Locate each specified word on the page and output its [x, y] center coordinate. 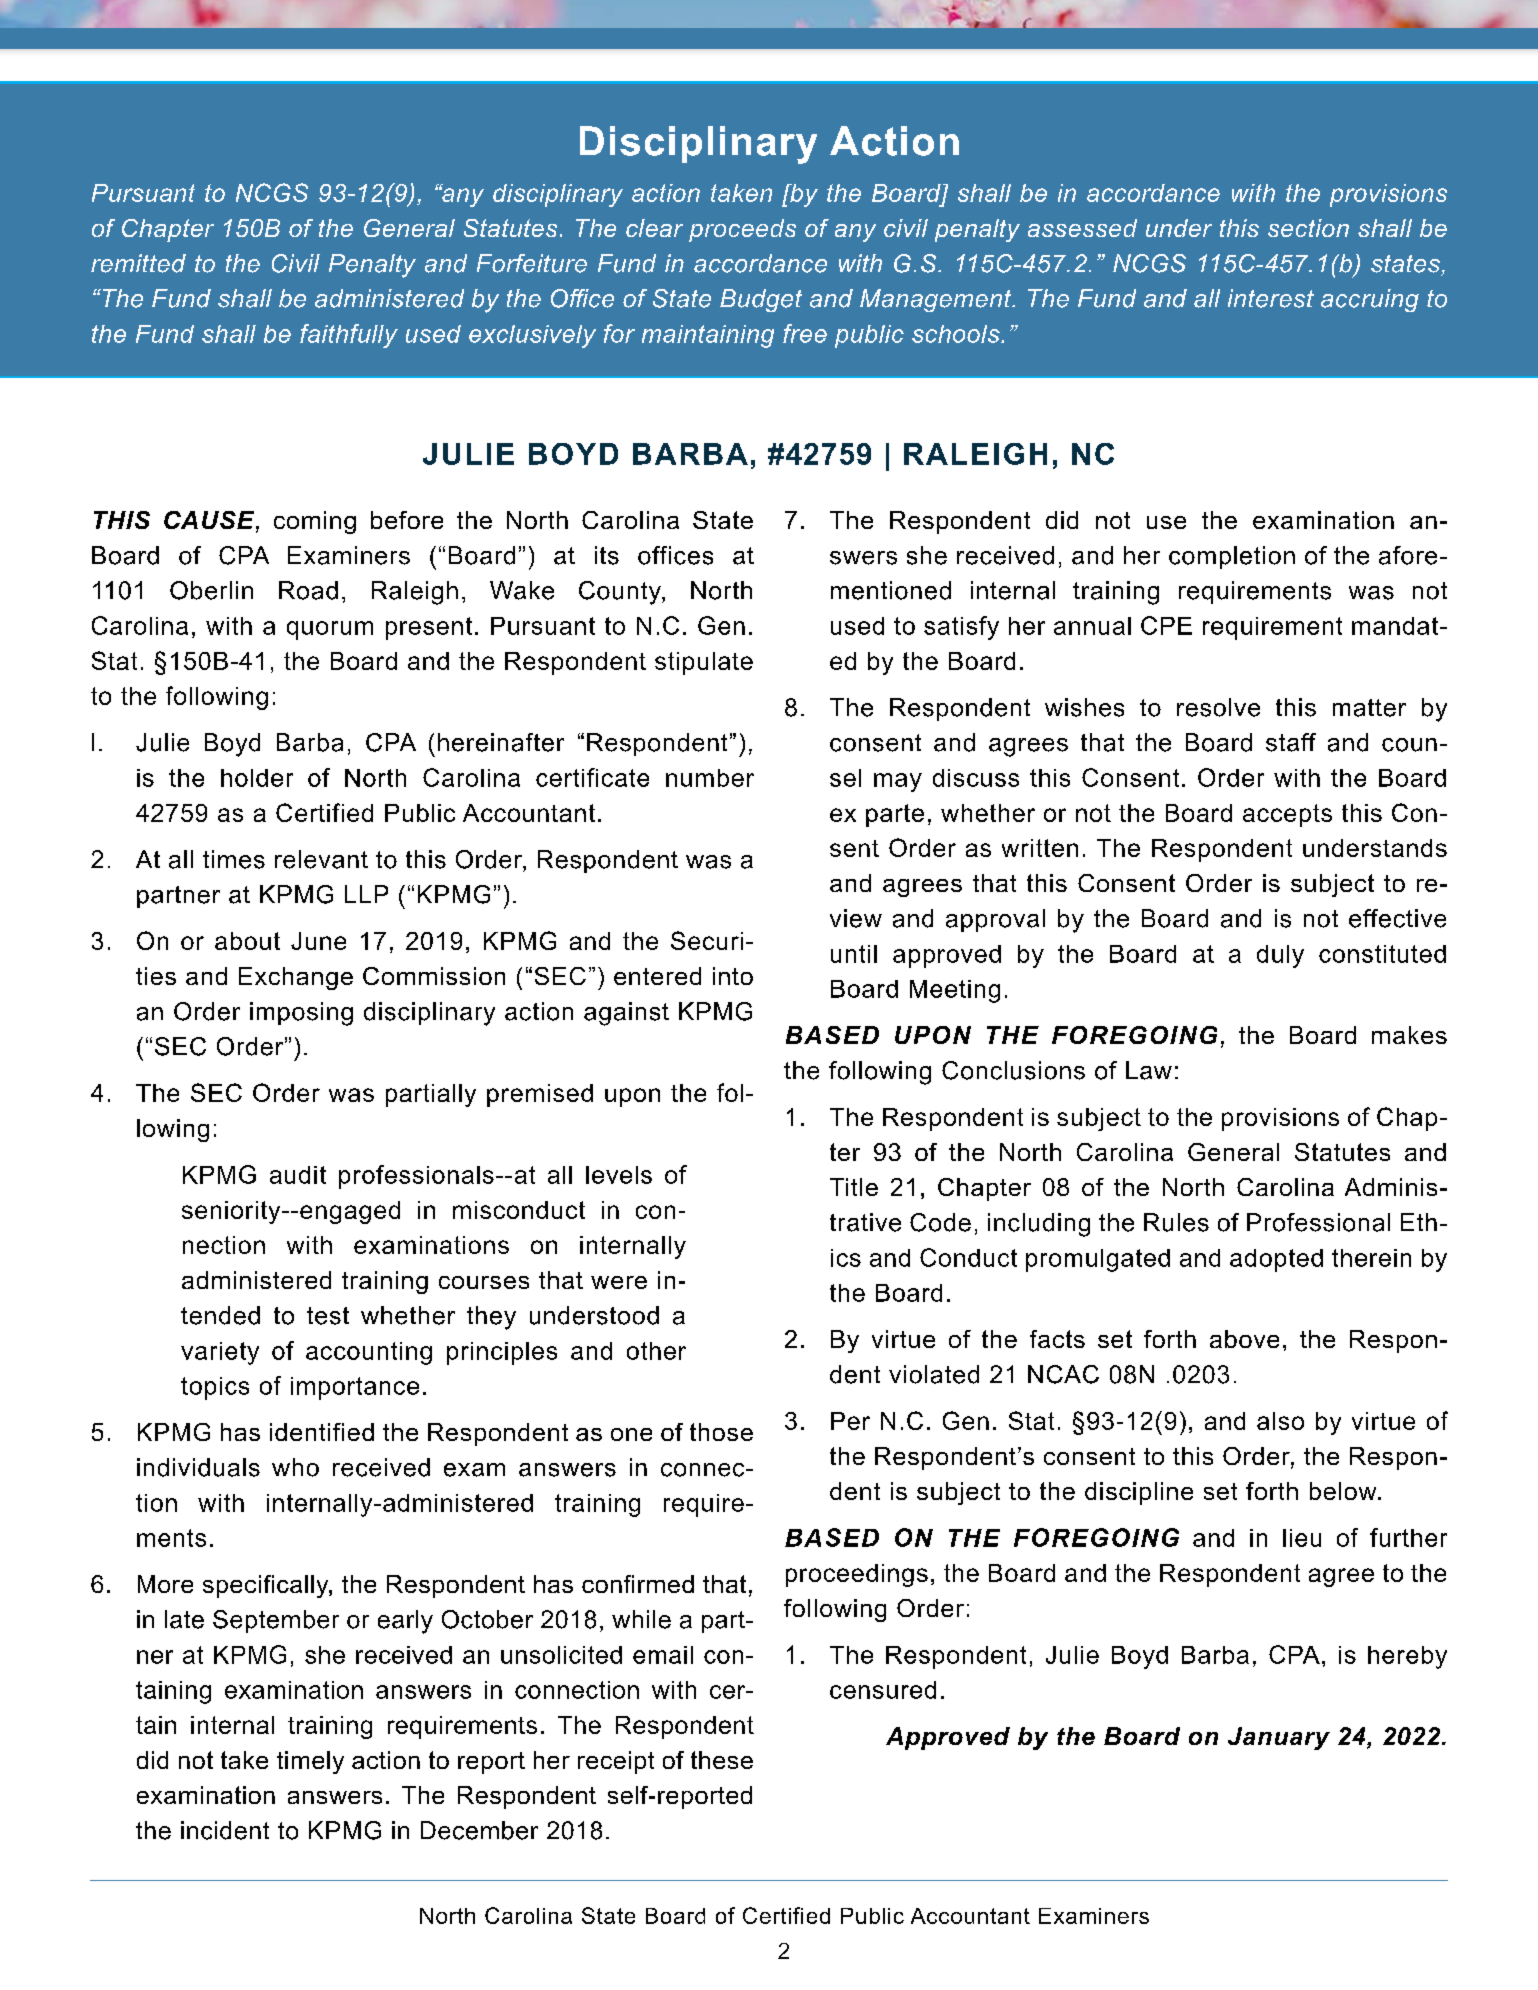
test [328, 1316]
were [619, 1282]
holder [257, 778]
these [722, 1760]
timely [310, 1762]
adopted [1276, 1260]
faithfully [349, 336]
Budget [761, 300]
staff [1291, 742]
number [710, 778]
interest [1271, 298]
